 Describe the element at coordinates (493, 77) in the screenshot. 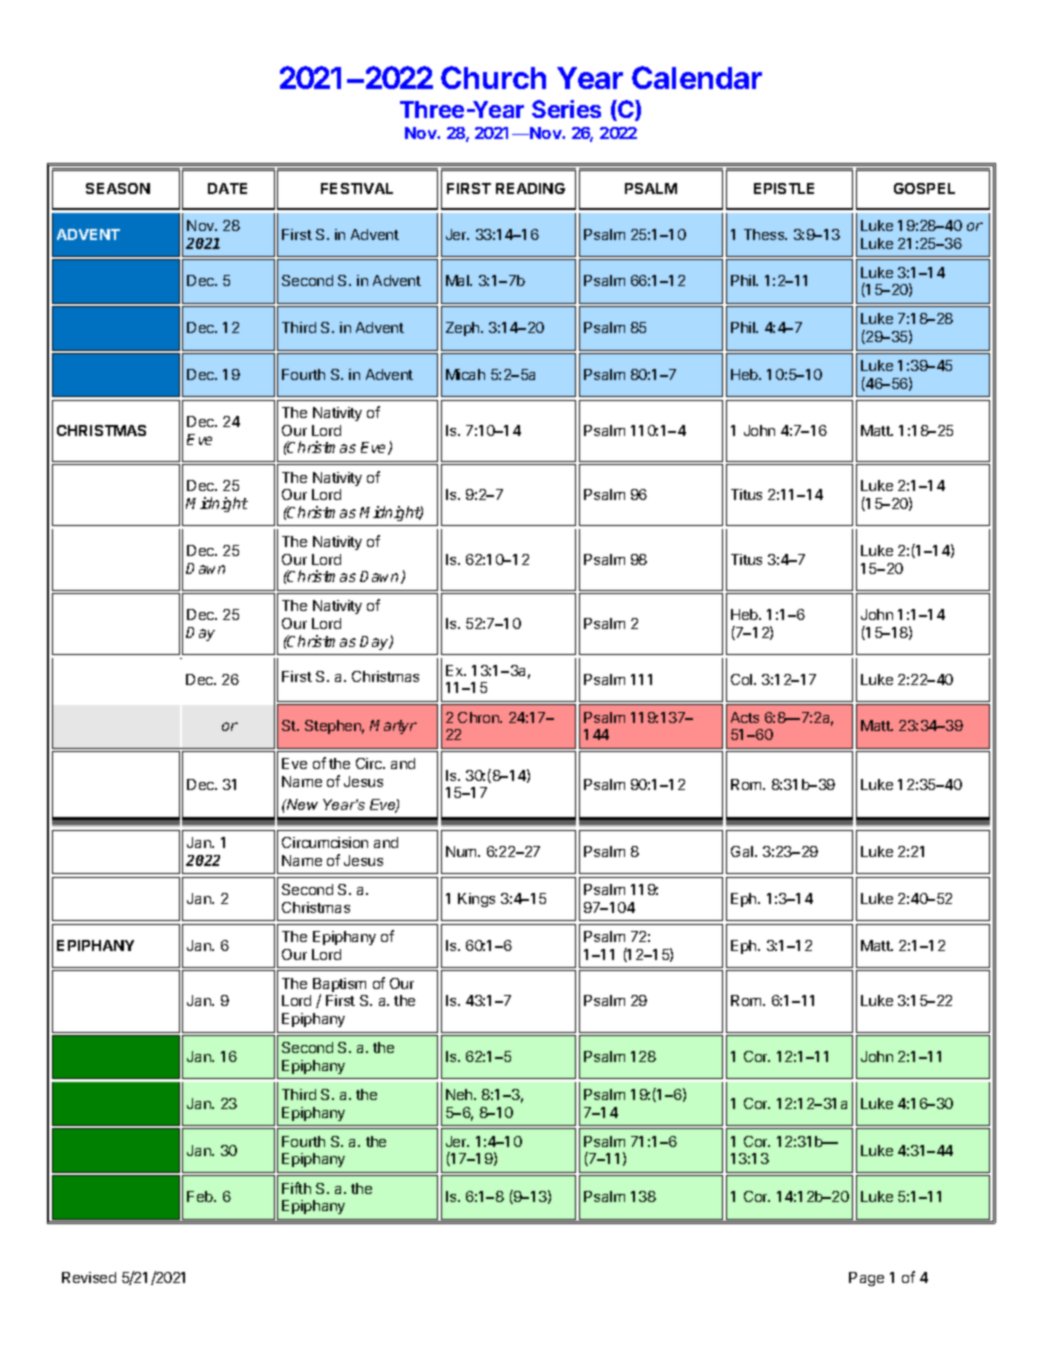

I see `Church` at that location.
